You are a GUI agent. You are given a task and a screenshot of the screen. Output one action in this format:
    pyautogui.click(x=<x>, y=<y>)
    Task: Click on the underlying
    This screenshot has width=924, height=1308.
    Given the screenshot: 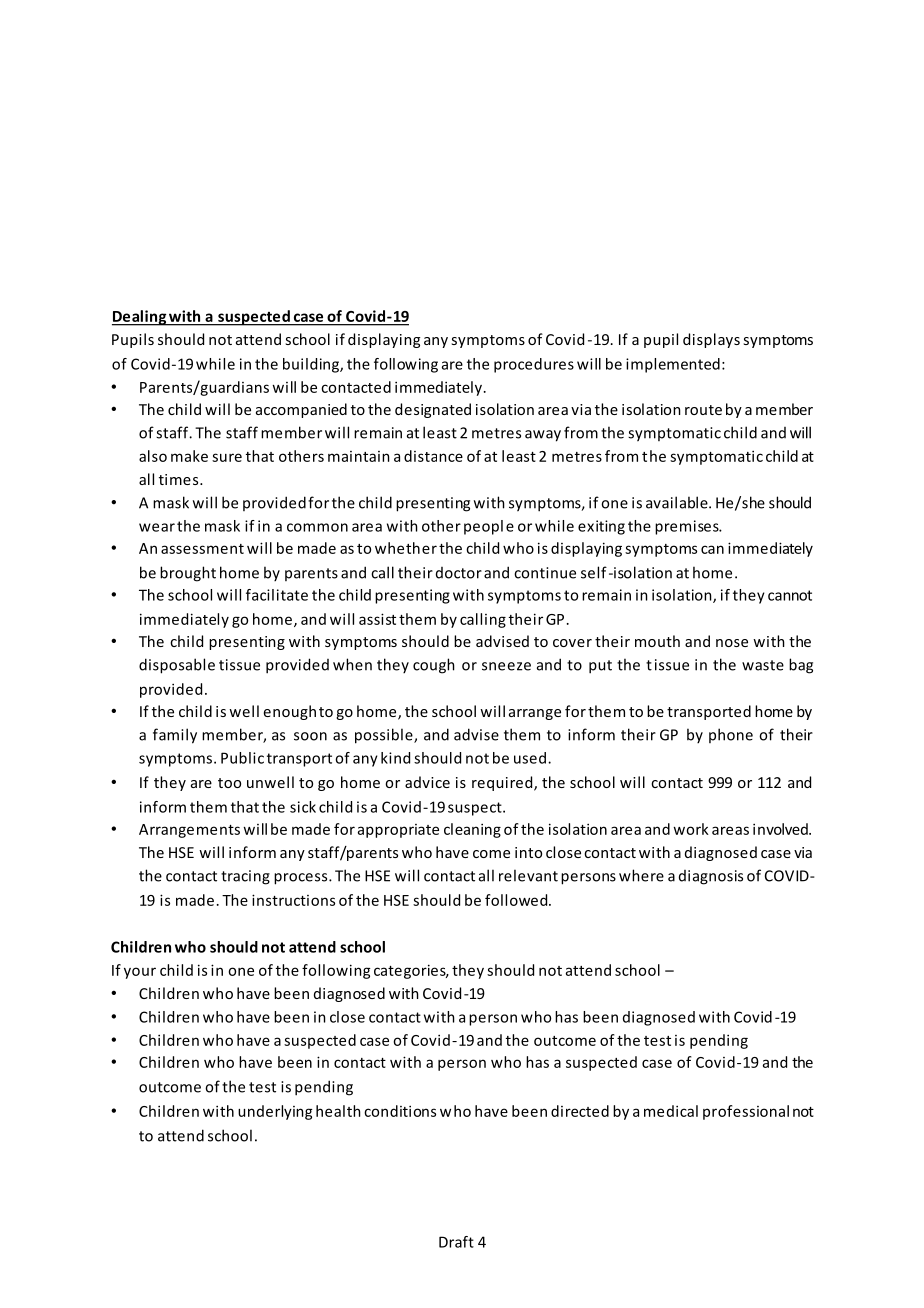 What is the action you would take?
    pyautogui.click(x=275, y=1112)
